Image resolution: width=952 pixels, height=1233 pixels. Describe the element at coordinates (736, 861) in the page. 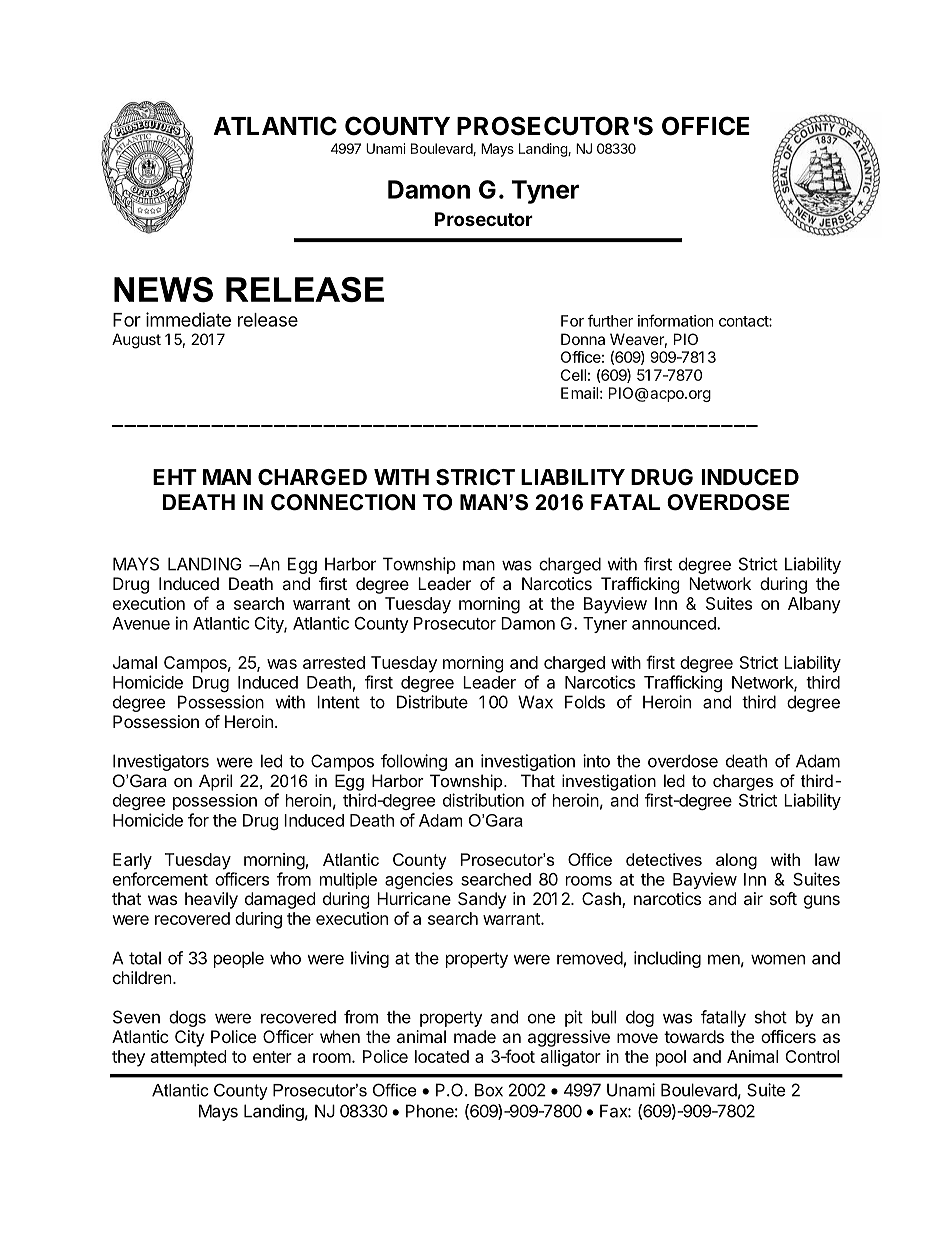

I see `along` at that location.
